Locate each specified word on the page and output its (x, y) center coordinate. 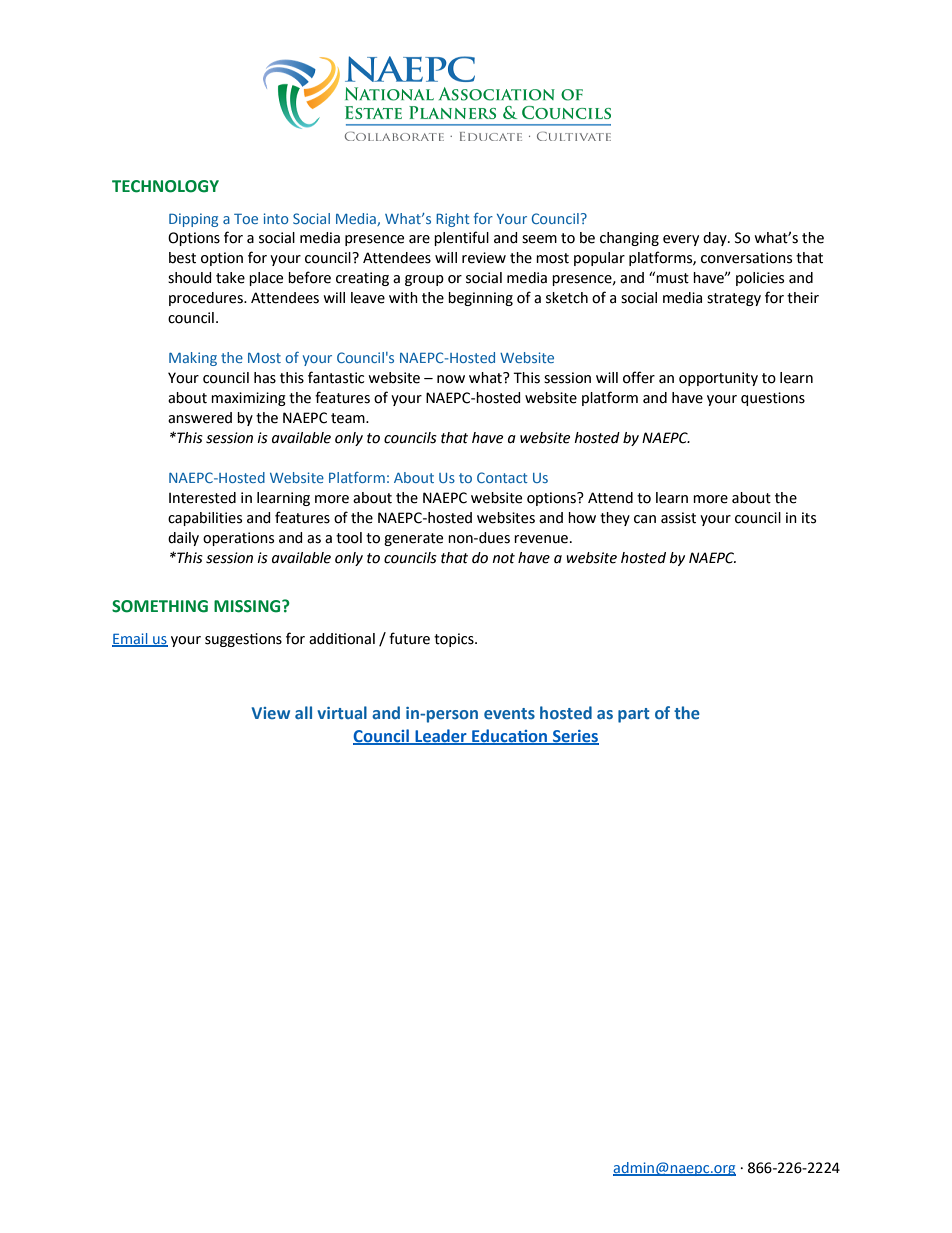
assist (678, 518)
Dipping (193, 220)
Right (453, 220)
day (716, 239)
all (303, 712)
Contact (502, 477)
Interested (202, 498)
